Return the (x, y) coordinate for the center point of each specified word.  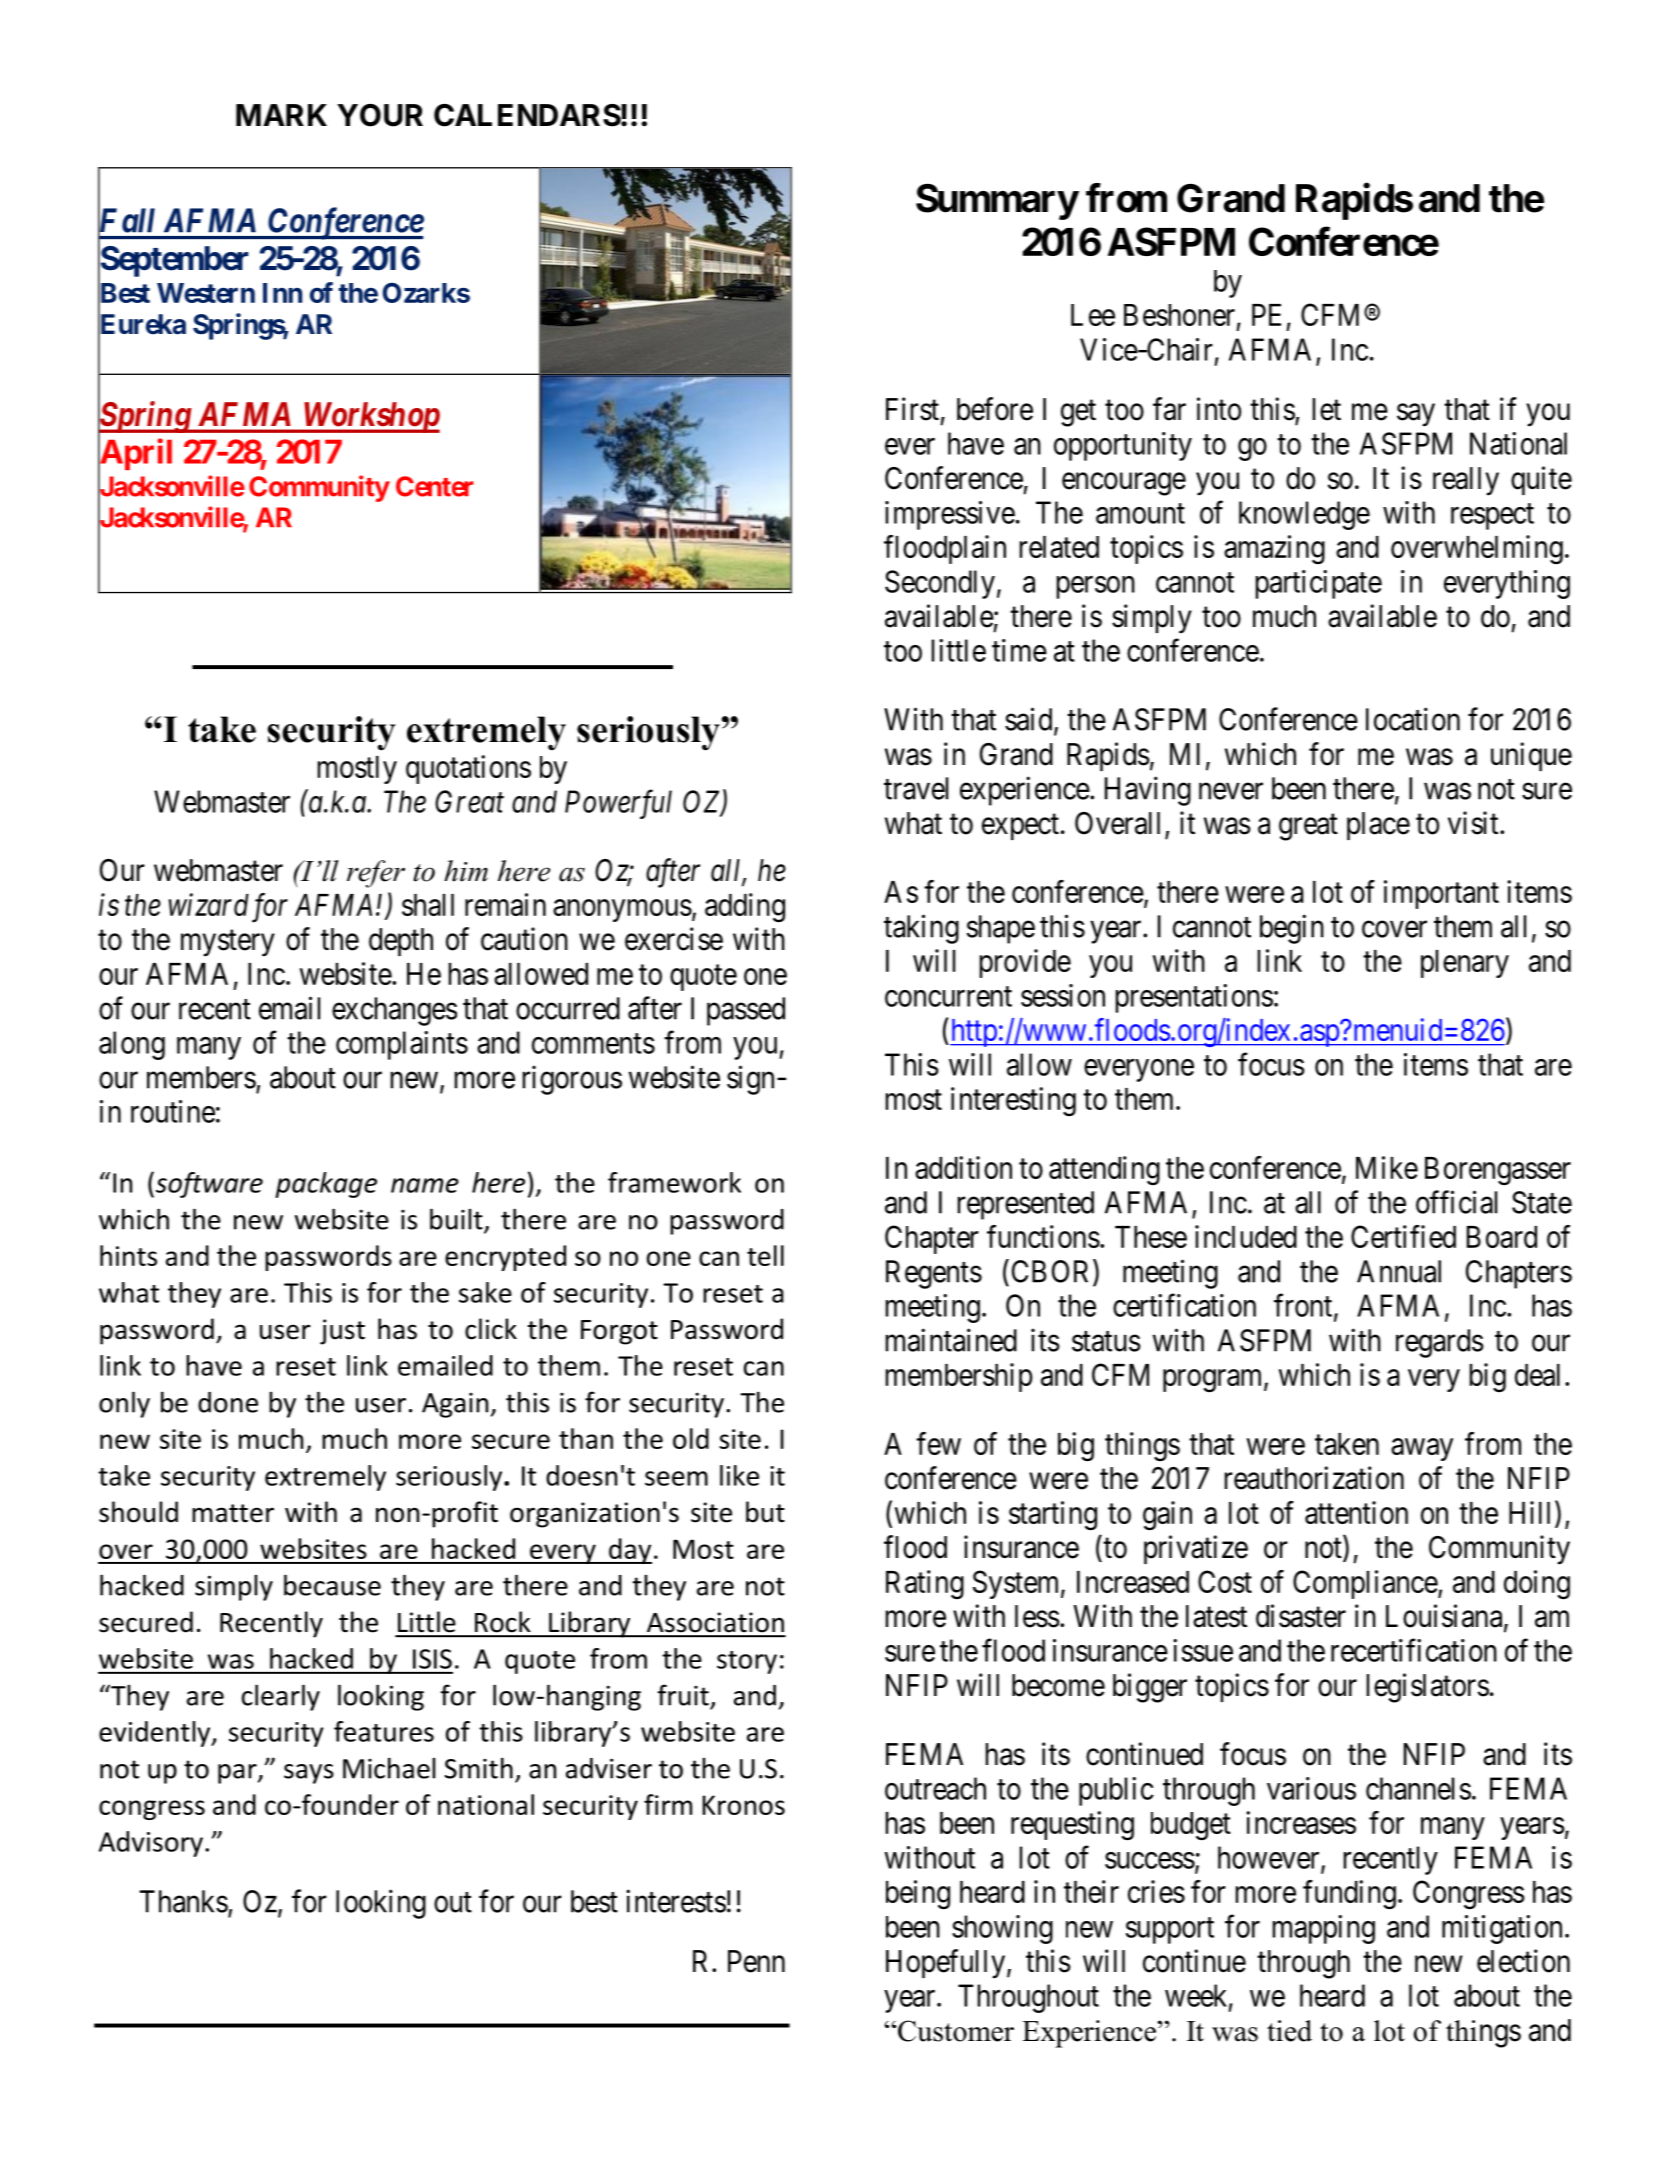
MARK (281, 115)
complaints (402, 1045)
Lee (1093, 315)
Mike (1387, 1167)
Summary (997, 201)
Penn (756, 1961)
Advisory (151, 1844)
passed (746, 1011)
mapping (1324, 1929)
